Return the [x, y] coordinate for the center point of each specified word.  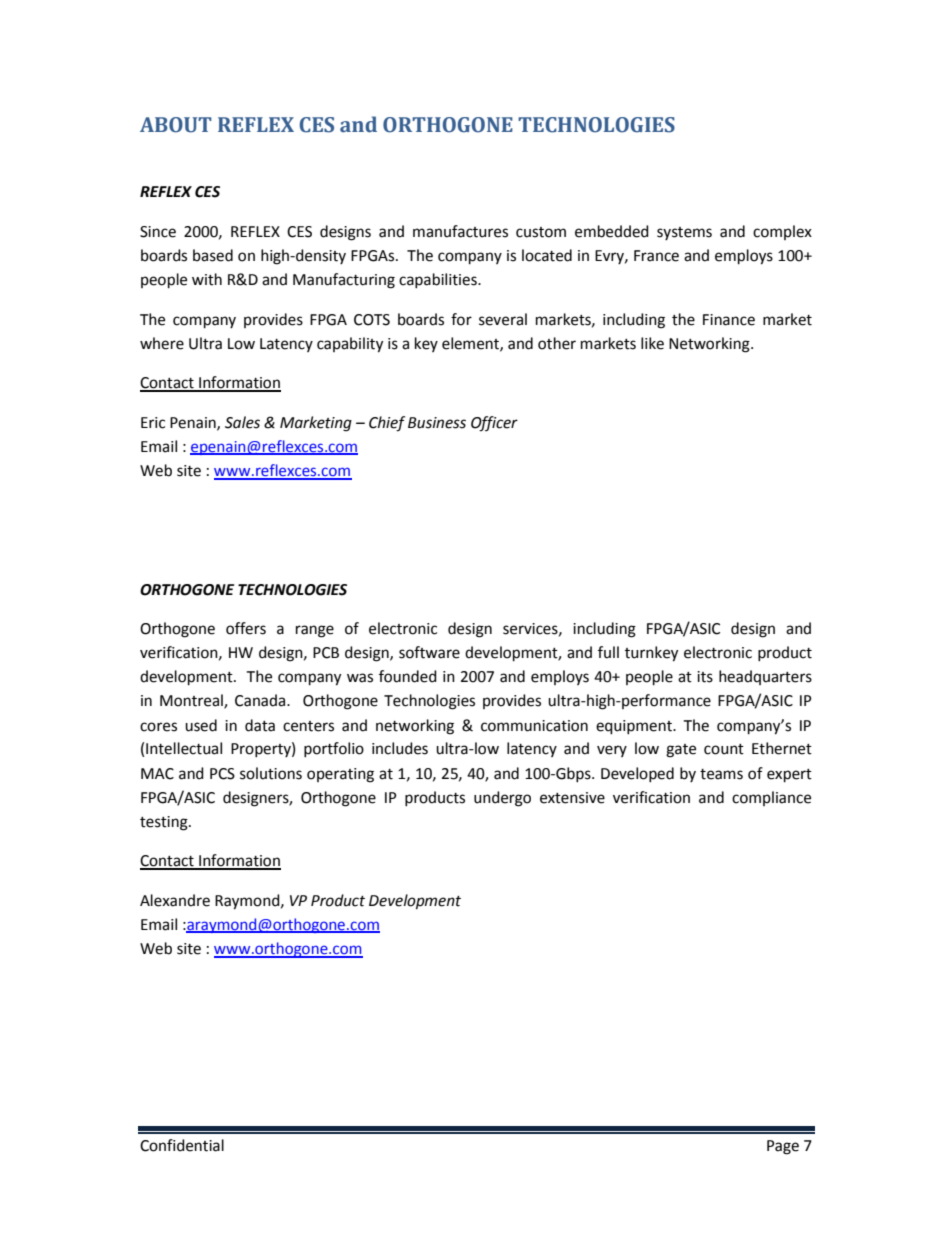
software [429, 652]
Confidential [182, 1145]
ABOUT [176, 125]
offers [246, 628]
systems [684, 233]
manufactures [460, 231]
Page [783, 1147]
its [705, 677]
